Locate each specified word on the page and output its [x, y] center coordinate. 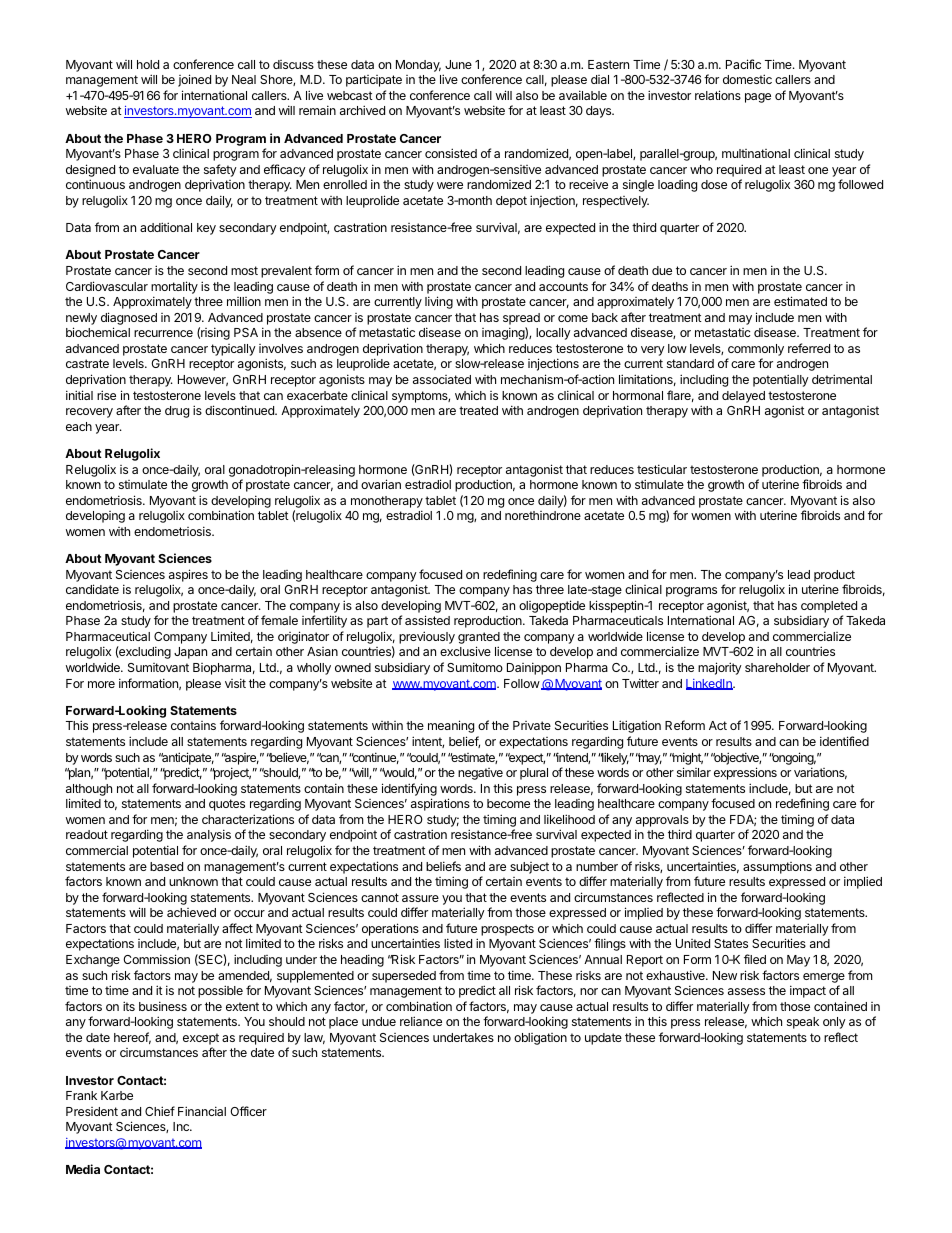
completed [829, 607]
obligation [540, 1039]
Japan [190, 653]
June [458, 64]
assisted [427, 620]
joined [194, 80]
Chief [160, 1111]
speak [803, 1023]
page [758, 98]
